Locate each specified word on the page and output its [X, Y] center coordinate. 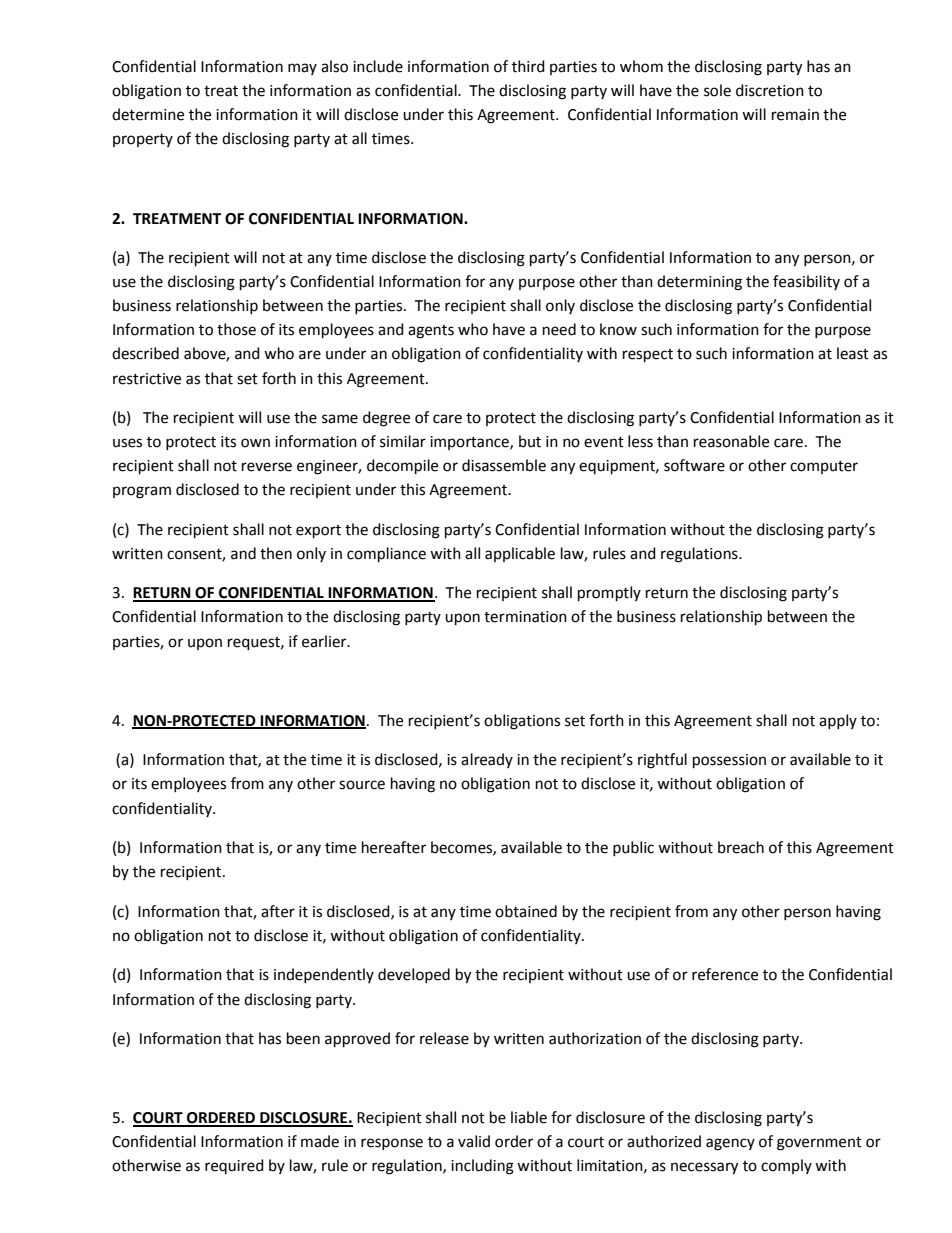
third [528, 66]
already [487, 760]
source [362, 785]
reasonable [731, 441]
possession [729, 761]
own [255, 443]
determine [148, 114]
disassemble [504, 465]
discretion [770, 90]
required [234, 1166]
